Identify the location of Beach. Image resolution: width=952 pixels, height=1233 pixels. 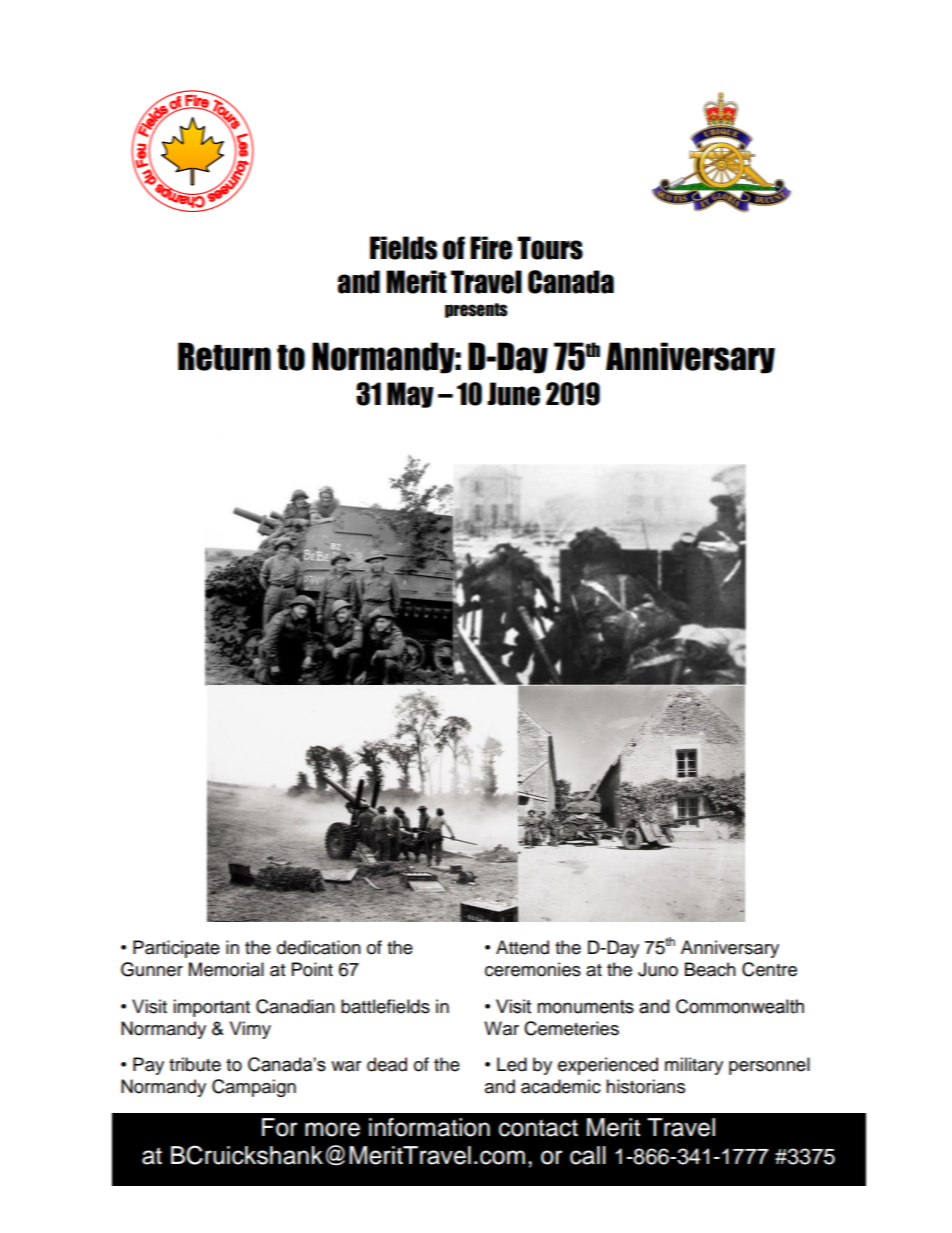
(710, 969).
